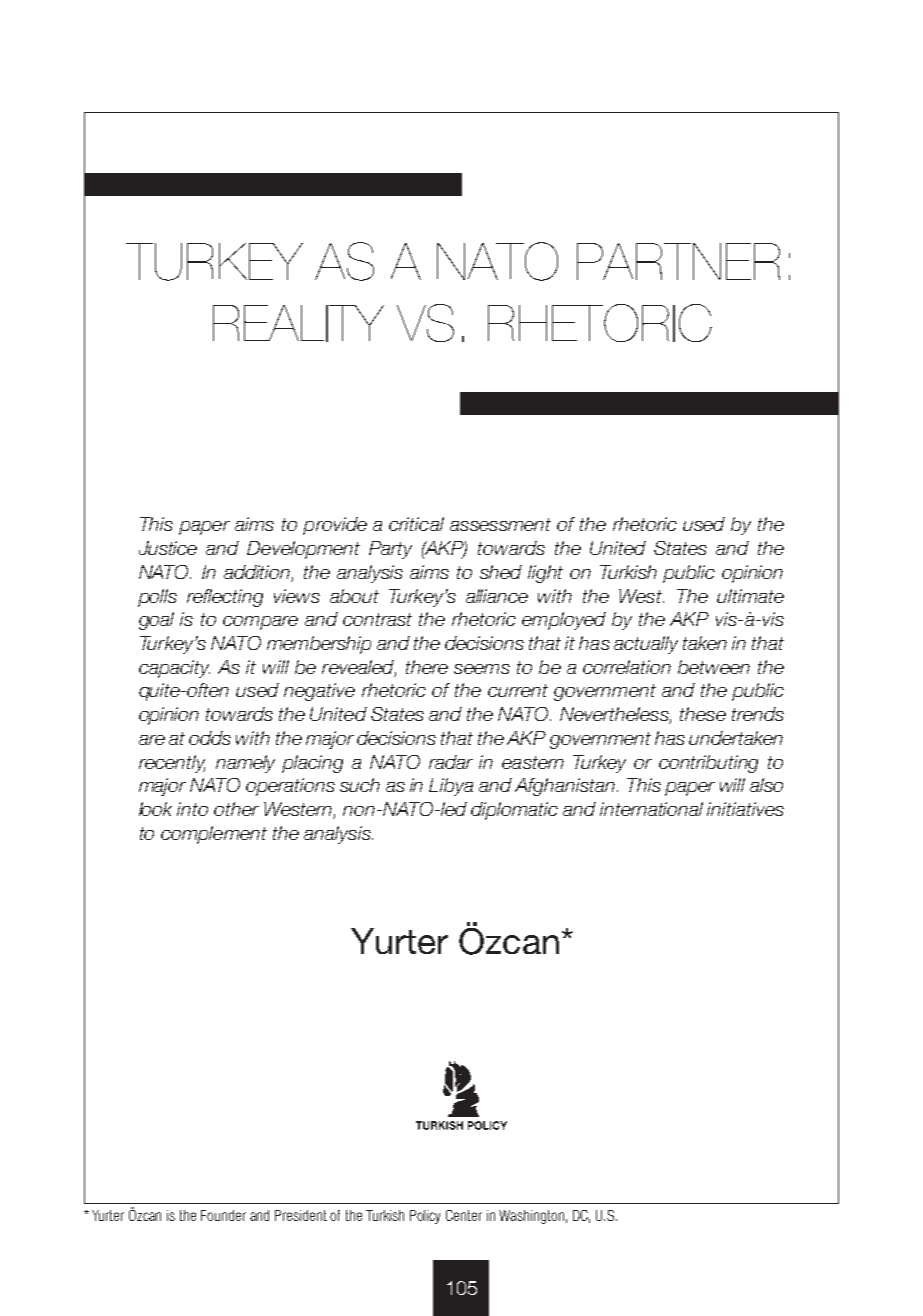  What do you see at coordinates (464, 1215) in the document?
I see `Center` at bounding box center [464, 1215].
